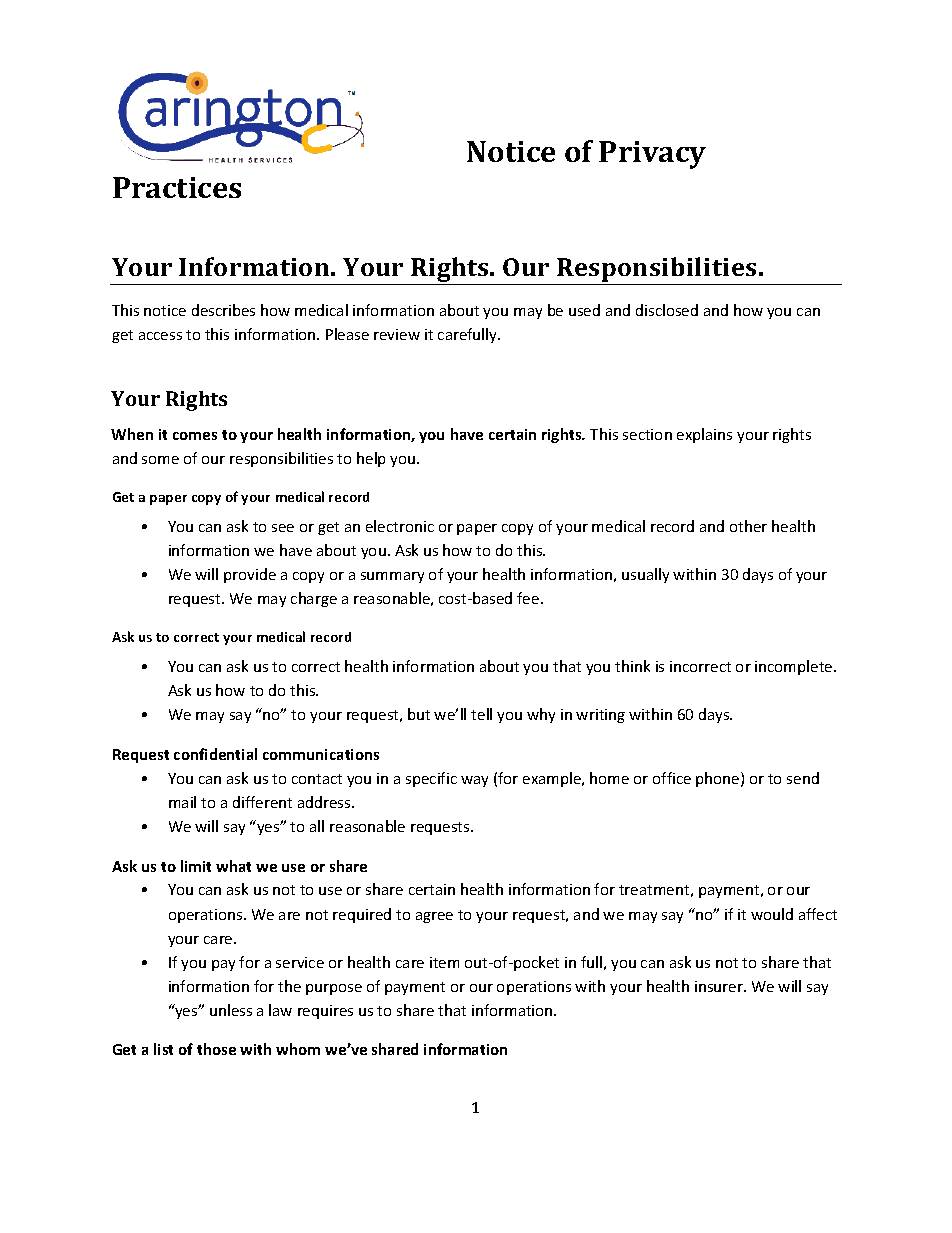  Describe the element at coordinates (645, 575) in the screenshot. I see `usually` at that location.
